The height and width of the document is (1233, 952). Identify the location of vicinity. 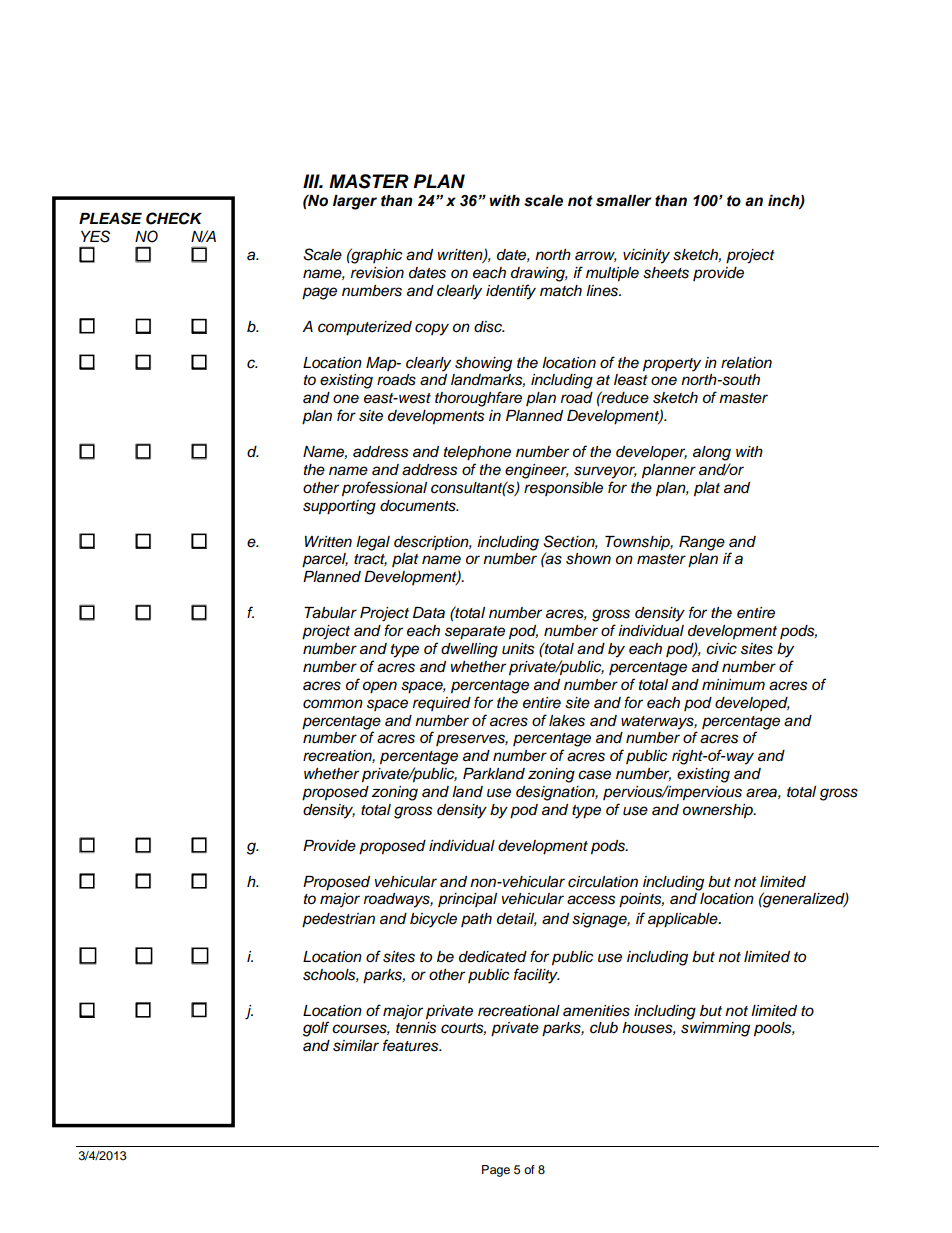
(646, 256).
